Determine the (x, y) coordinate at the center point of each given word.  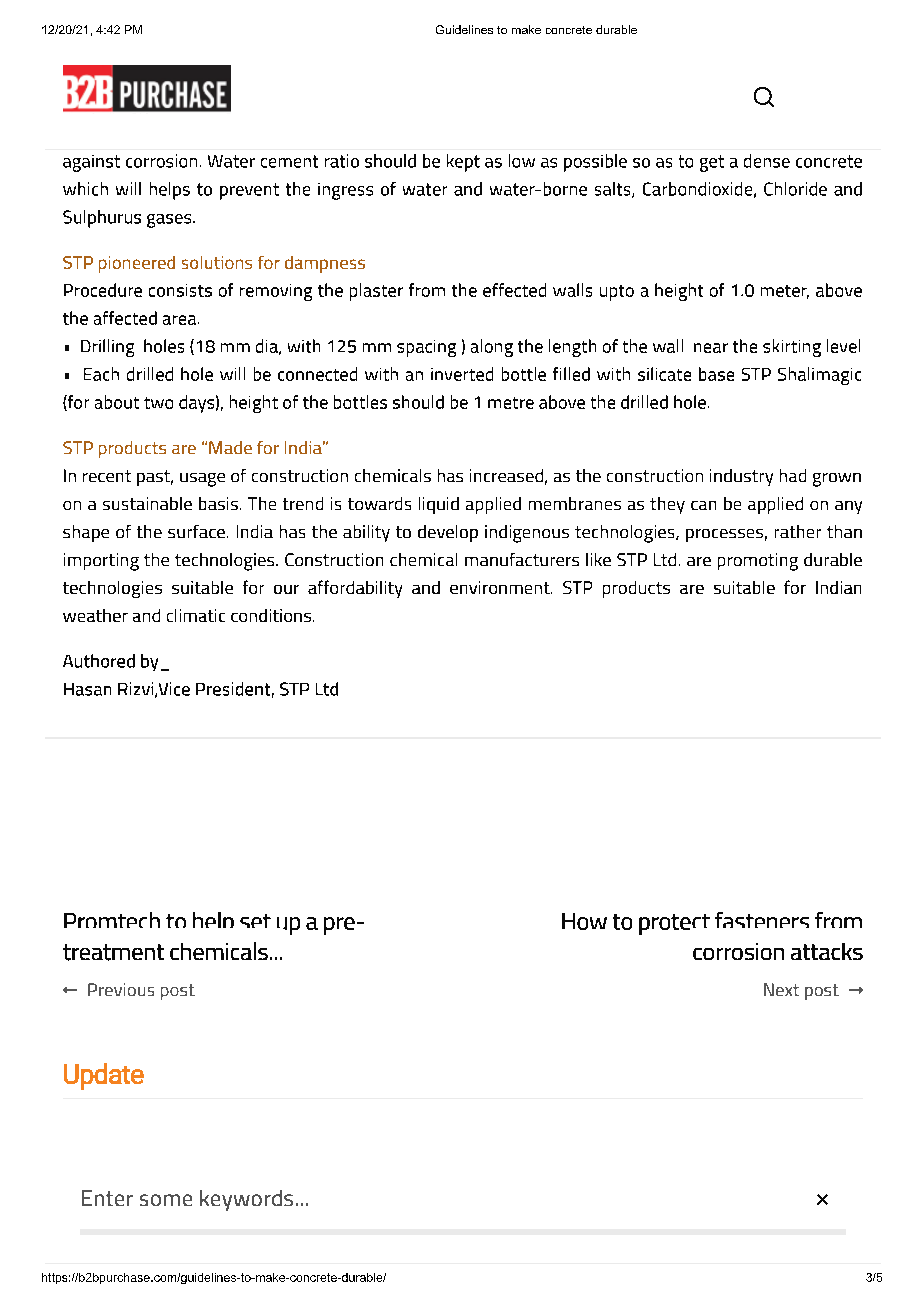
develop (448, 533)
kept (463, 163)
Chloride (795, 189)
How (584, 921)
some (166, 1200)
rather (798, 531)
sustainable (147, 503)
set (255, 921)
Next (781, 989)
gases (170, 221)
